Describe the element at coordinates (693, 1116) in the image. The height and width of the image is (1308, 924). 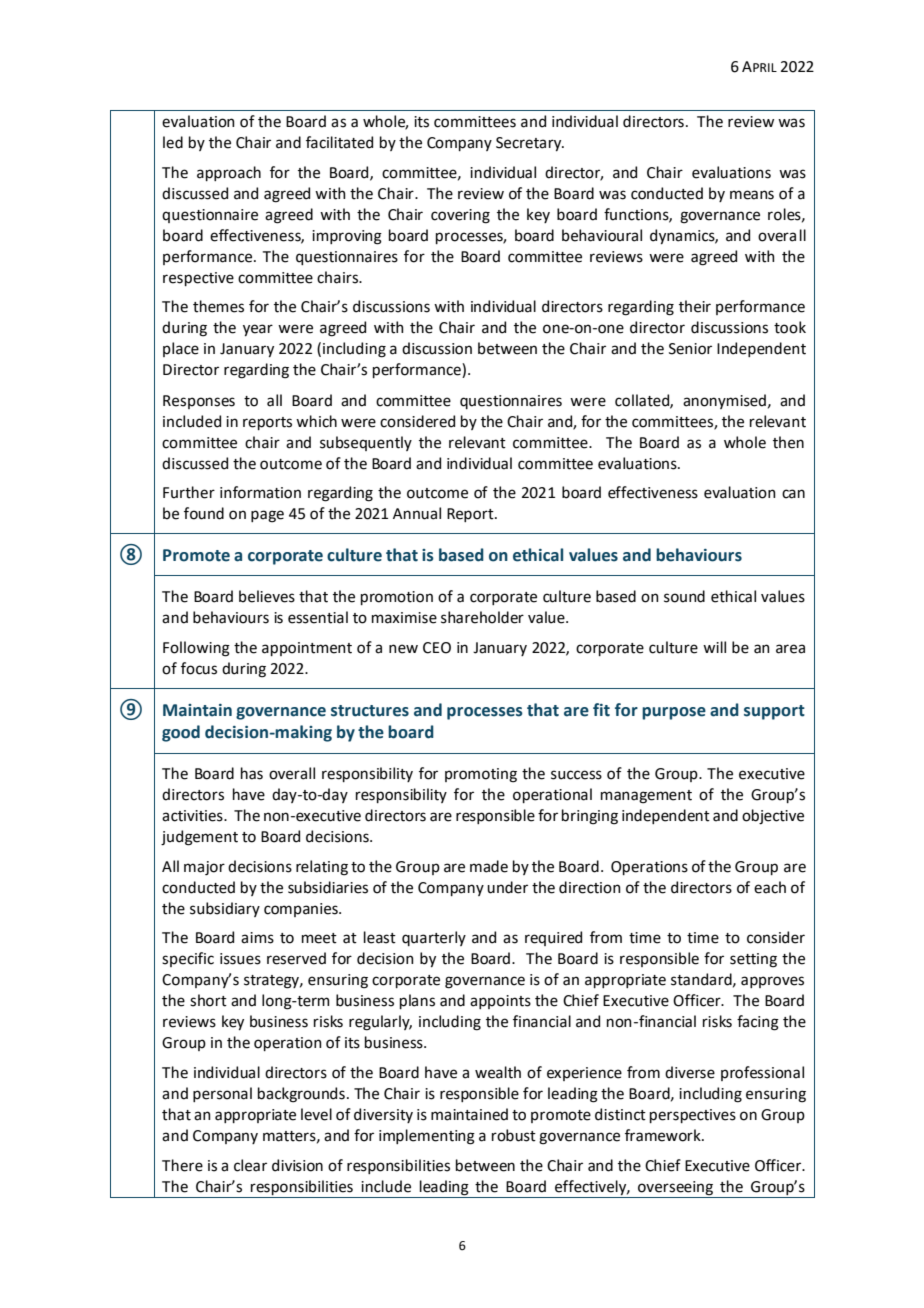
I see `perspectives` at that location.
